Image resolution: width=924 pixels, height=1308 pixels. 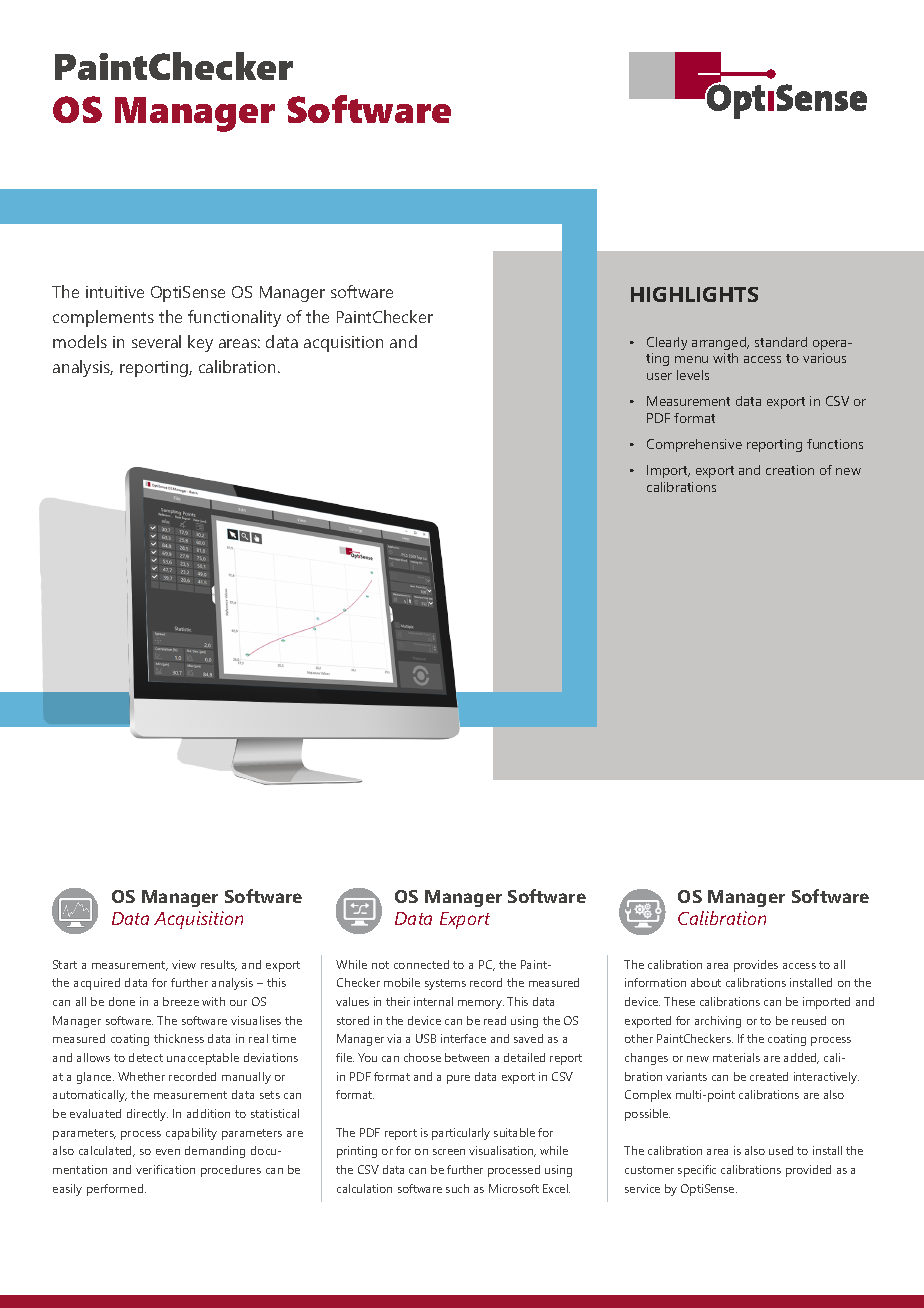 What do you see at coordinates (165, 1169) in the screenshot?
I see `verification` at bounding box center [165, 1169].
